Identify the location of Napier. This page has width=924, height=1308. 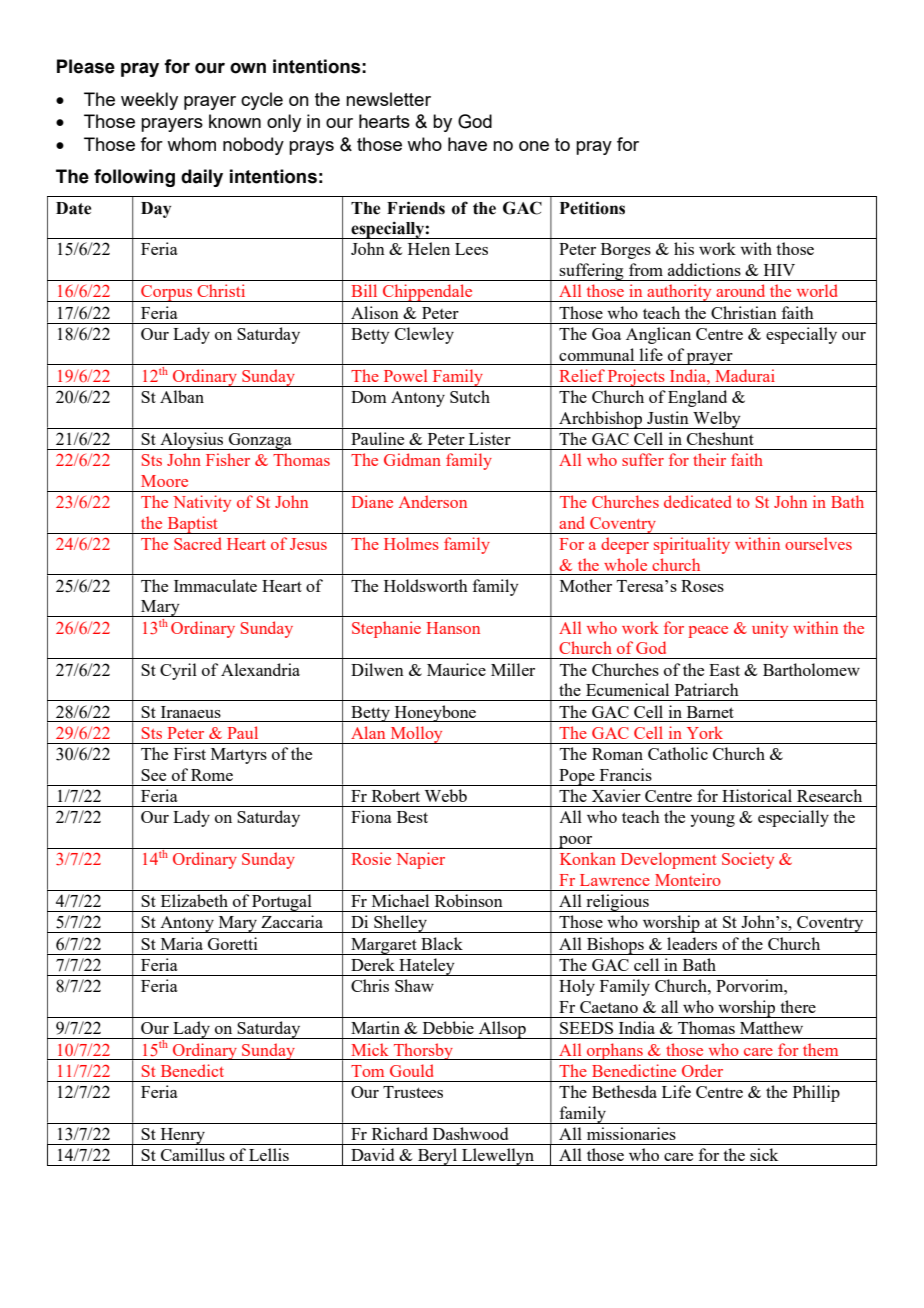
(420, 860).
